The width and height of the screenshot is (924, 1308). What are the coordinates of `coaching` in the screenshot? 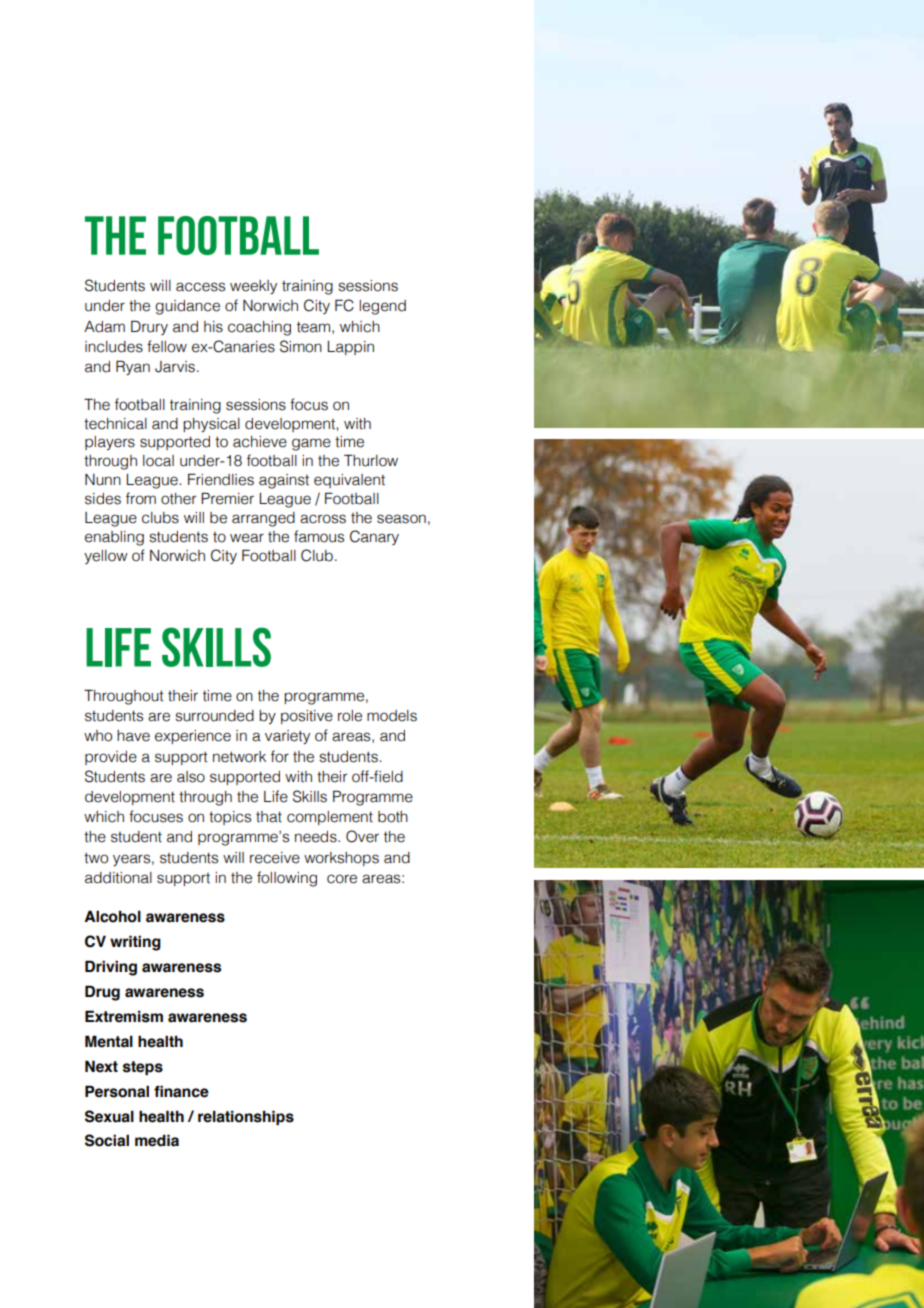 It's located at (259, 328).
